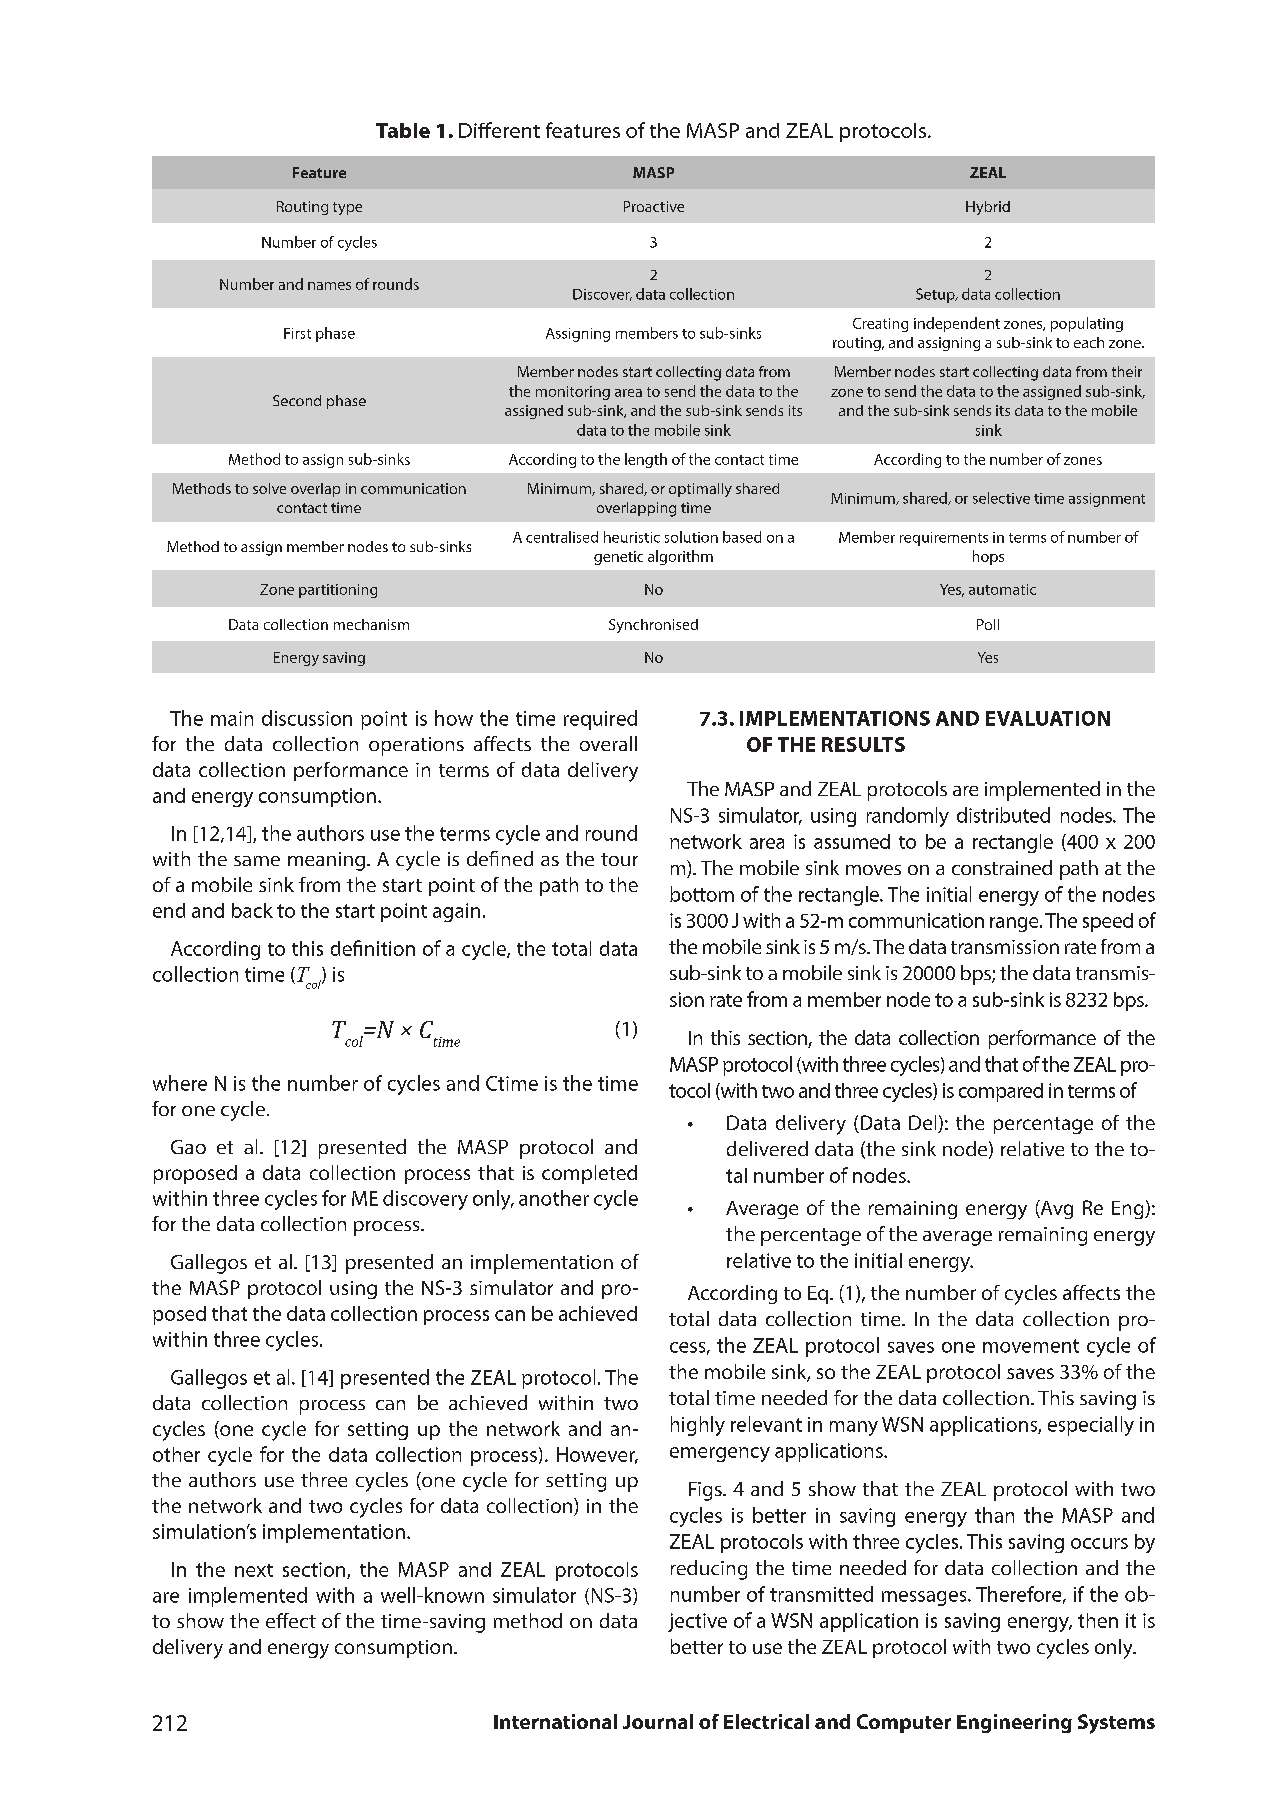 This screenshot has height=1806, width=1277. I want to click on type, so click(347, 208).
